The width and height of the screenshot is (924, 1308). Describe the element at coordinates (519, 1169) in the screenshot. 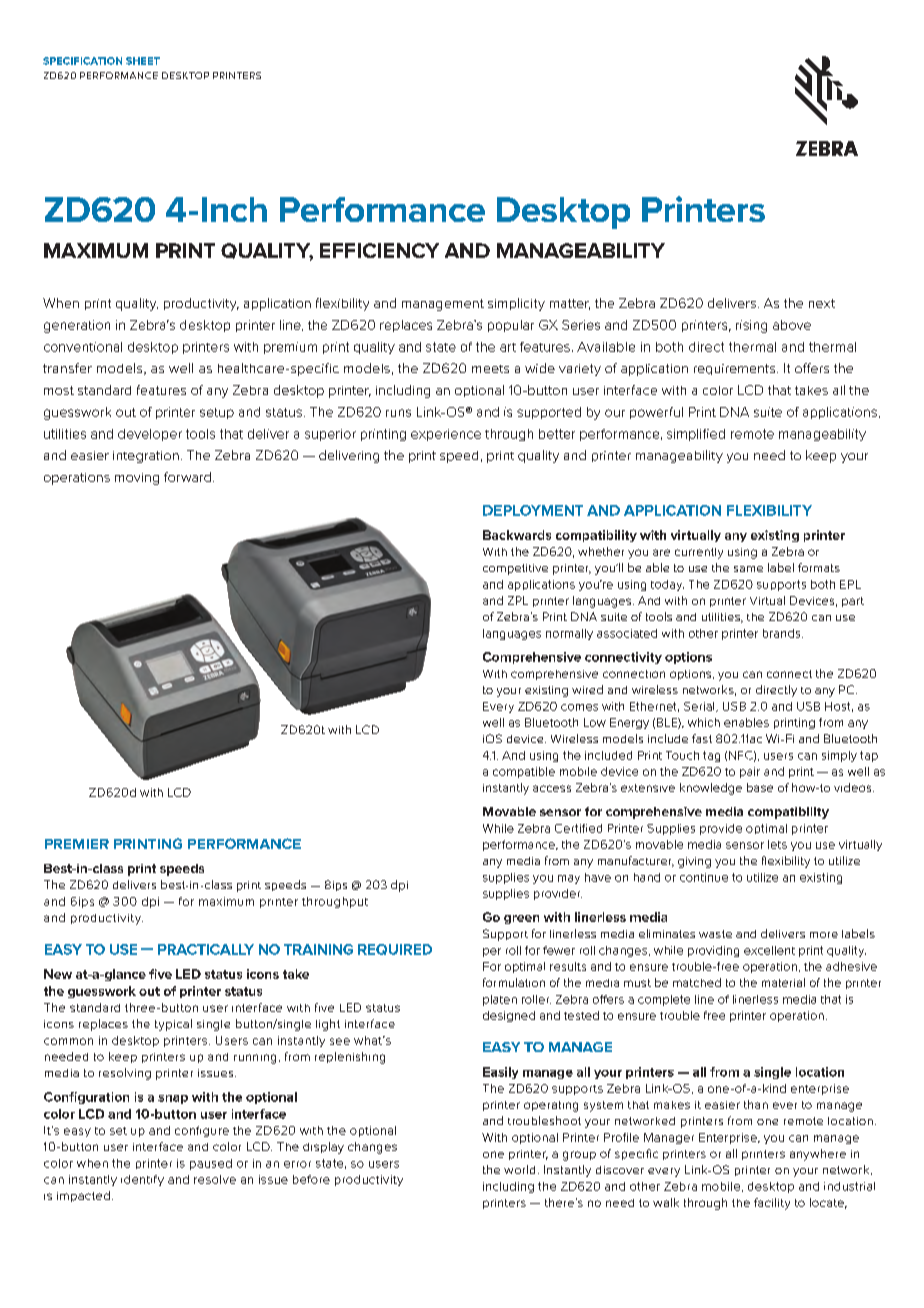

I see `world` at that location.
